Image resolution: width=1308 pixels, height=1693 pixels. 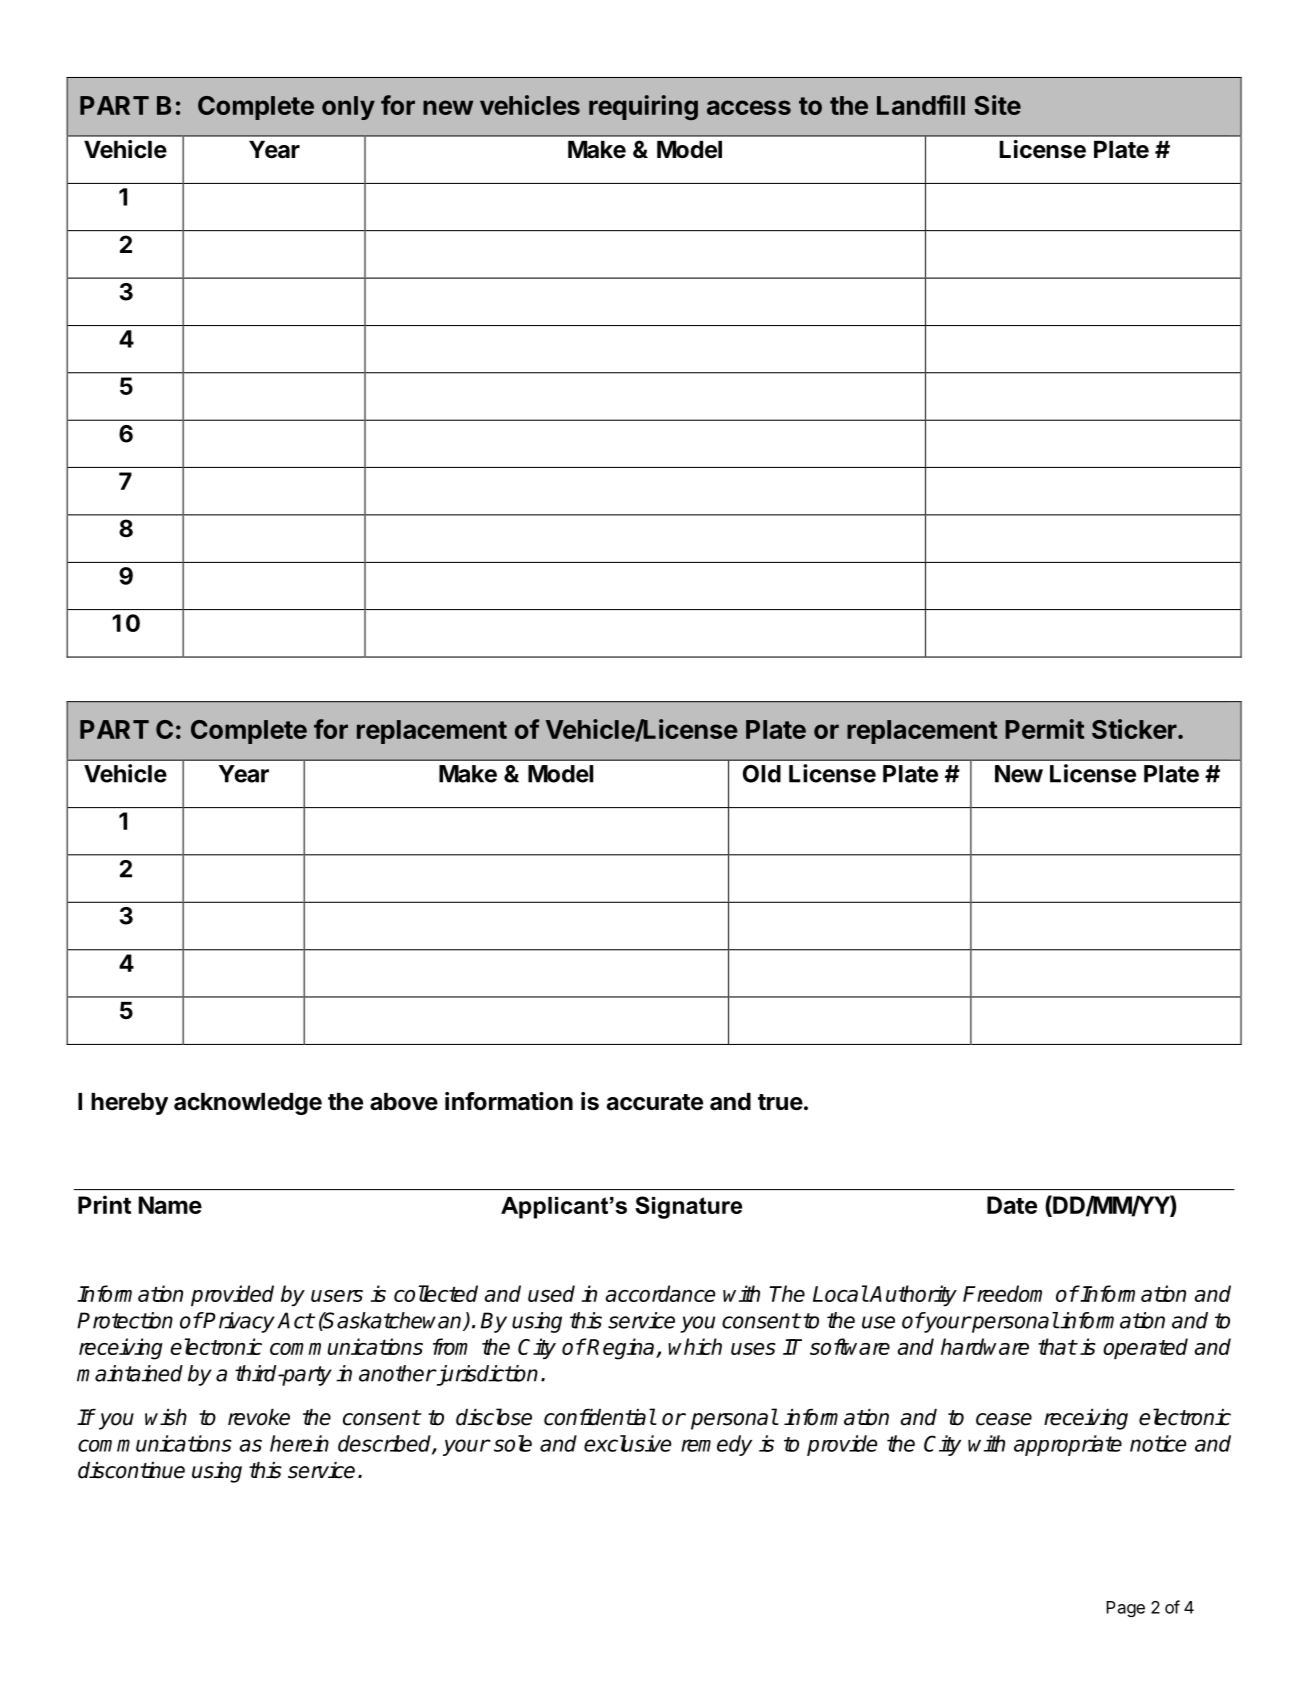 I want to click on exclusive, so click(x=627, y=1443).
